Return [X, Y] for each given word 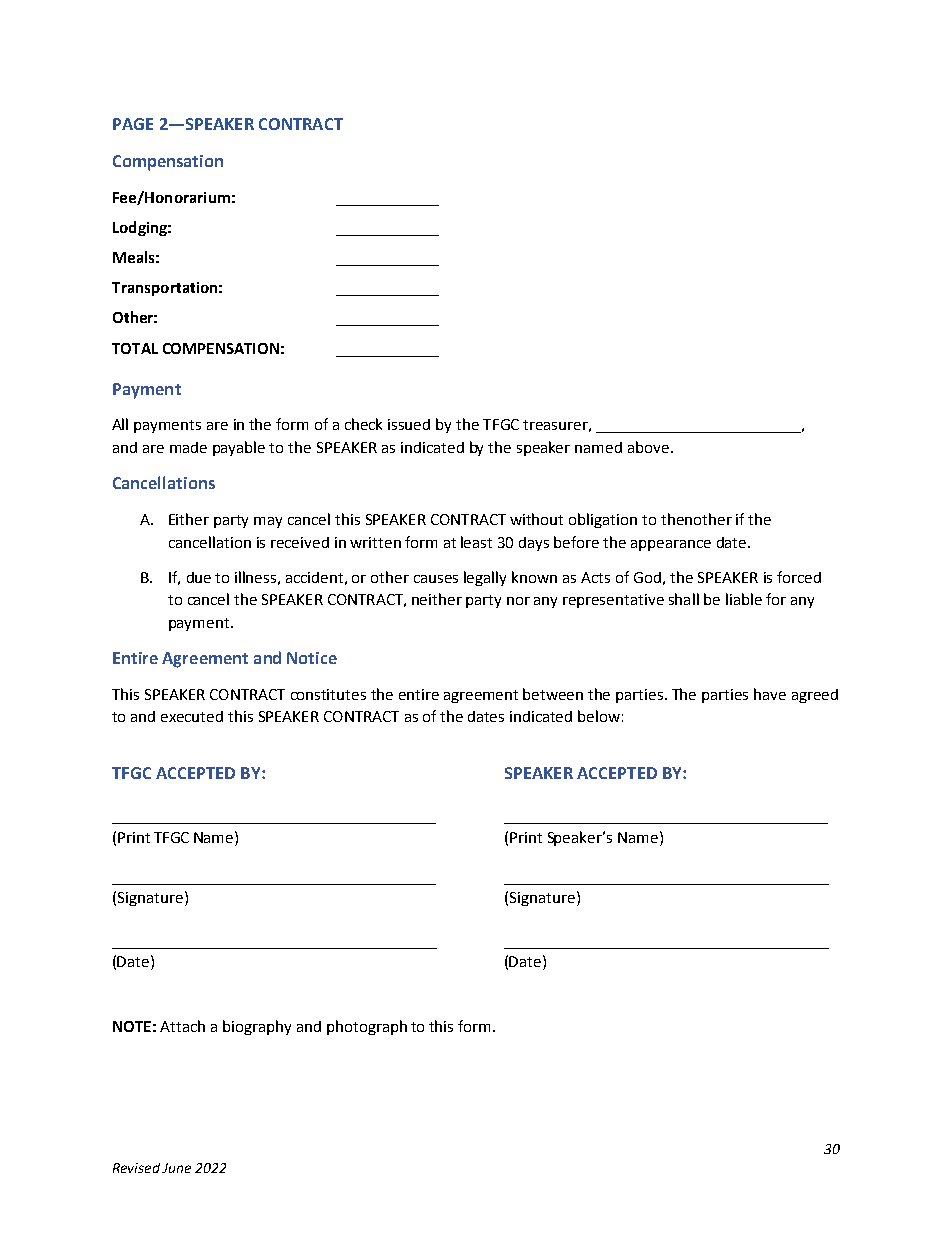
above [648, 447]
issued [409, 424]
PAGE [133, 124]
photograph [367, 1027]
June [176, 1168]
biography [257, 1027]
